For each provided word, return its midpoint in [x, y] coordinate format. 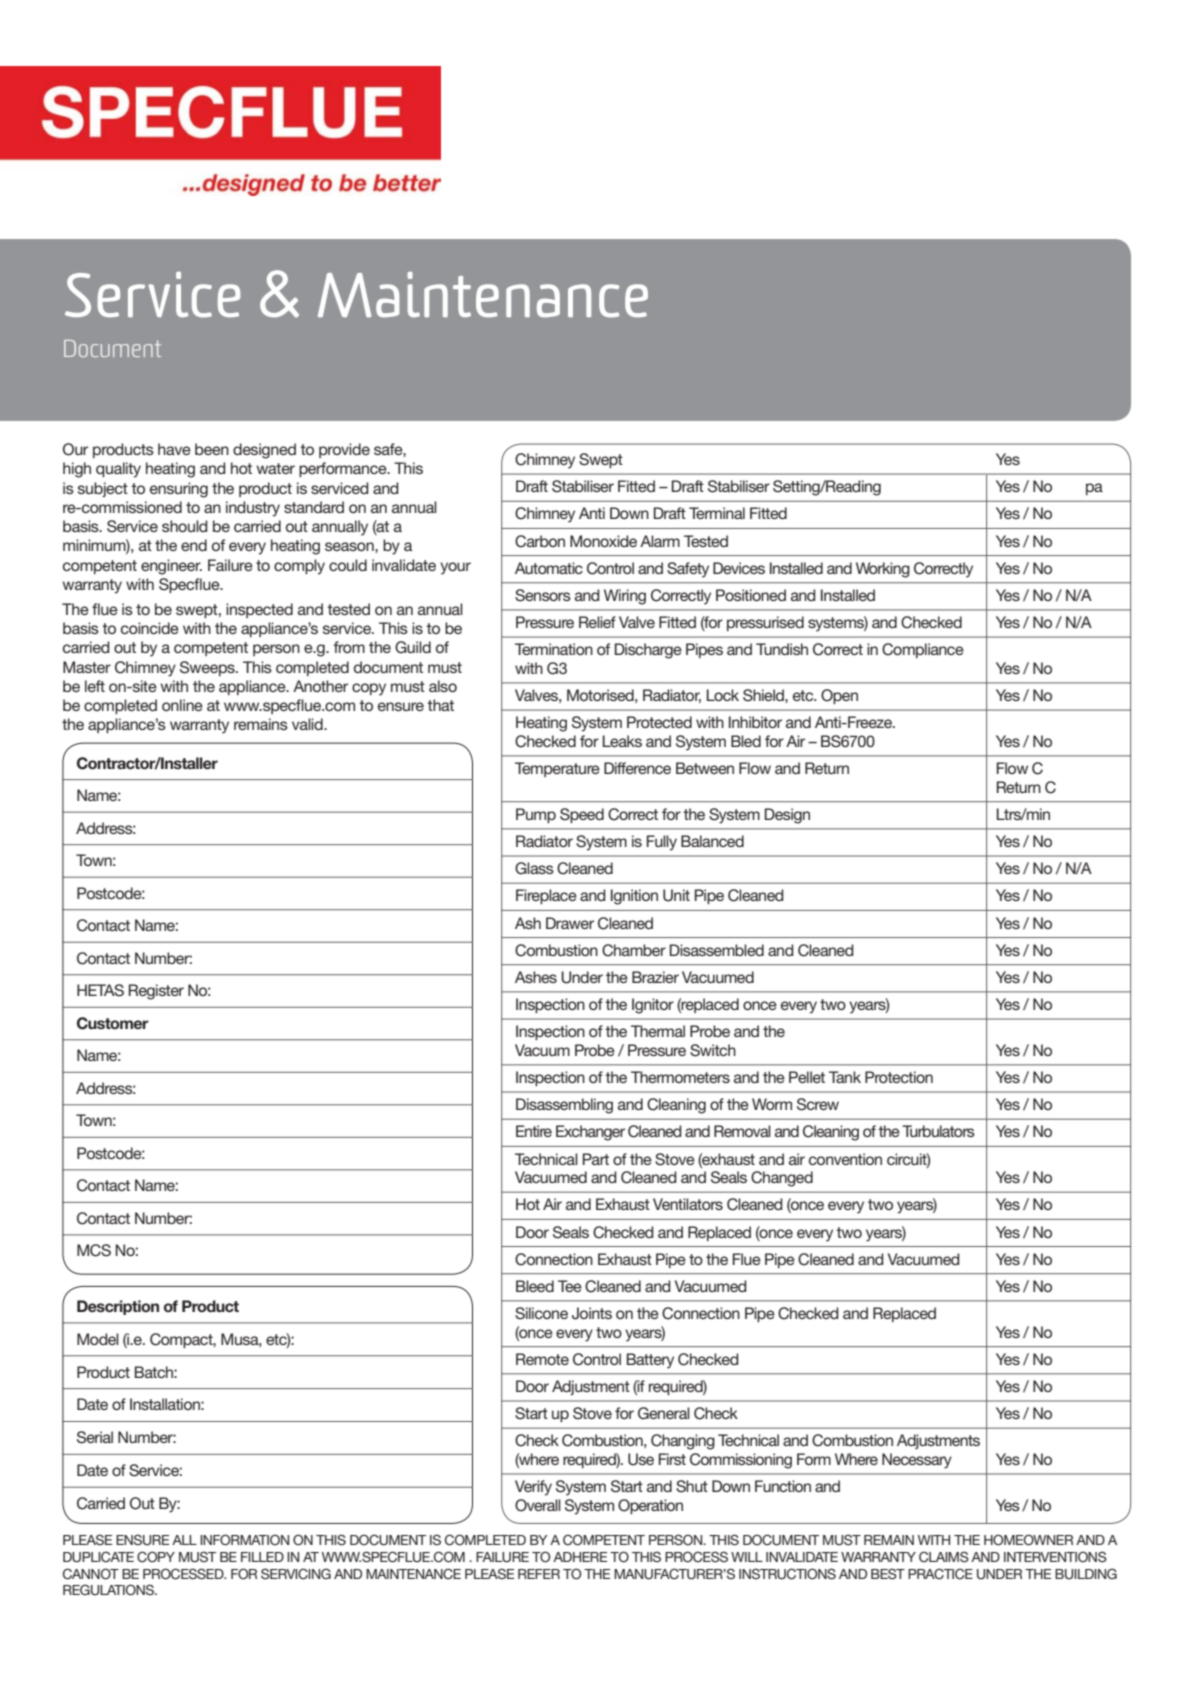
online [182, 705]
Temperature [557, 769]
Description [118, 1307]
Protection [899, 1077]
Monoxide [603, 541]
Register [156, 992]
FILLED [262, 1557]
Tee [570, 1286]
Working [883, 570]
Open [839, 696]
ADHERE [580, 1557]
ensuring [179, 490]
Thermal [658, 1031]
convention [845, 1159]
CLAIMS [944, 1557]
